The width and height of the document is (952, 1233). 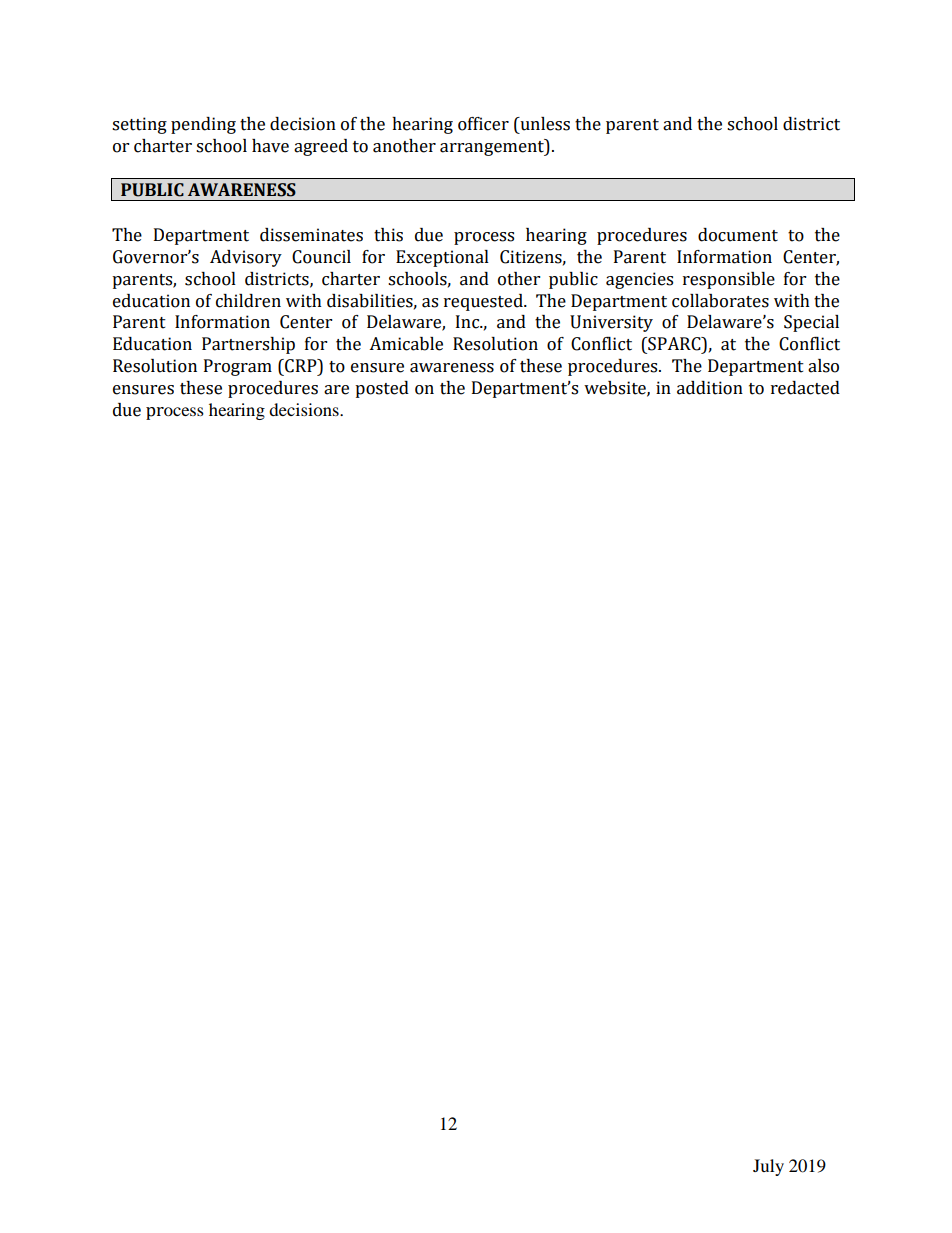 I want to click on pending, so click(x=203, y=125).
